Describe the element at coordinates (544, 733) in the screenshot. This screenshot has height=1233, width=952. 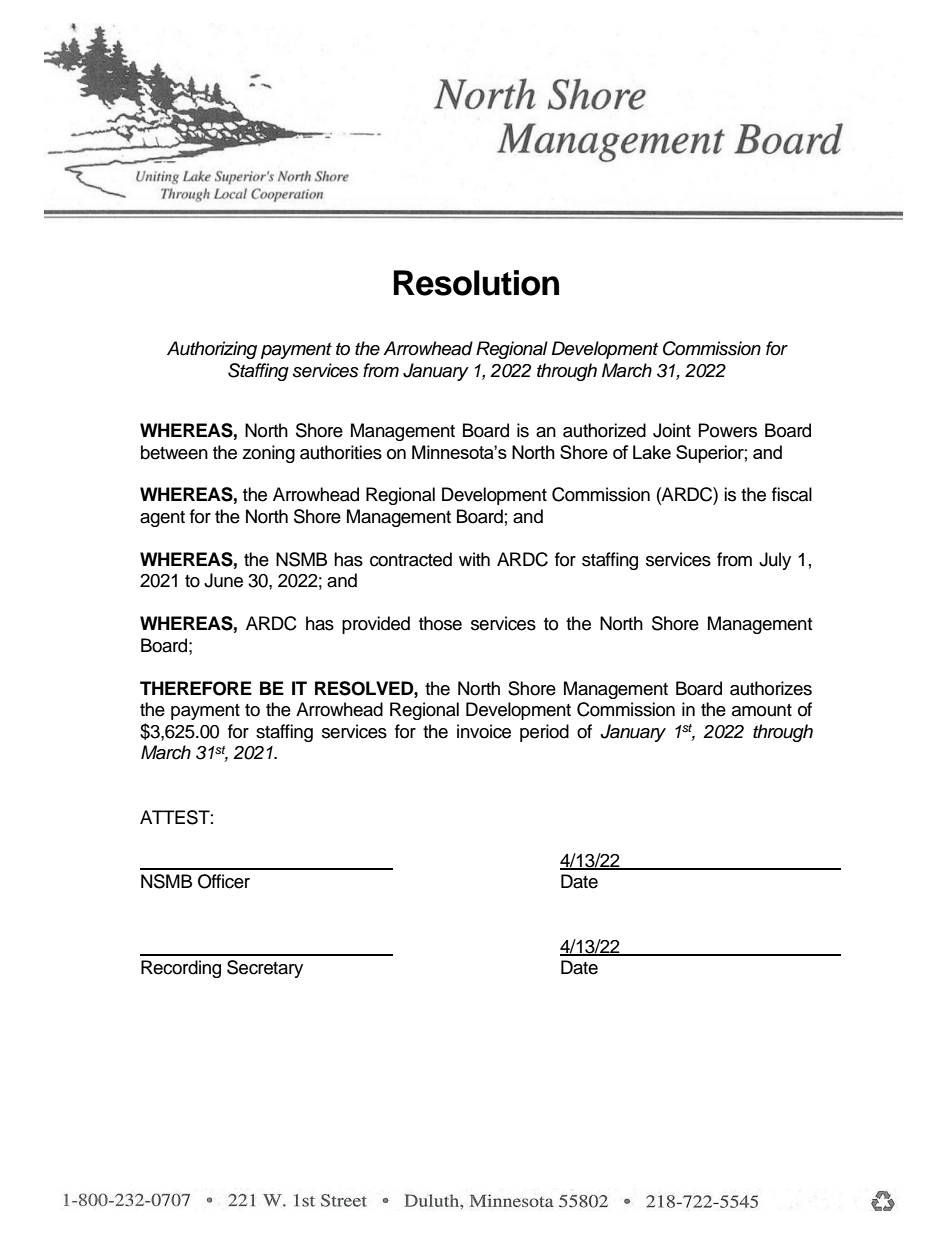
I see `period` at that location.
